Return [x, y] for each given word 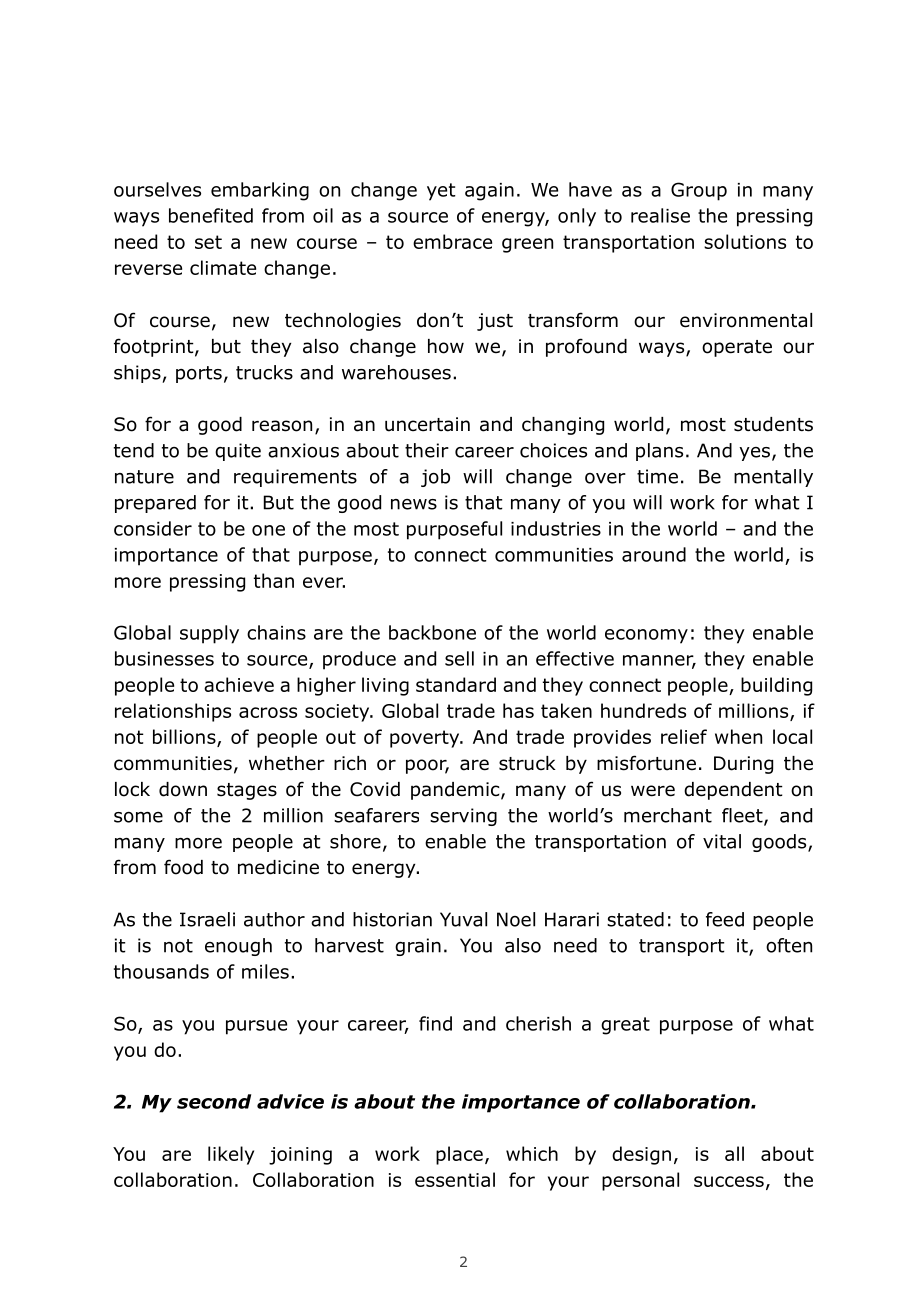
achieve [239, 684]
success [729, 1181]
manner [659, 661]
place [459, 1155]
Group [699, 191]
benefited [211, 215]
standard [456, 684]
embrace [452, 241]
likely [231, 1155]
